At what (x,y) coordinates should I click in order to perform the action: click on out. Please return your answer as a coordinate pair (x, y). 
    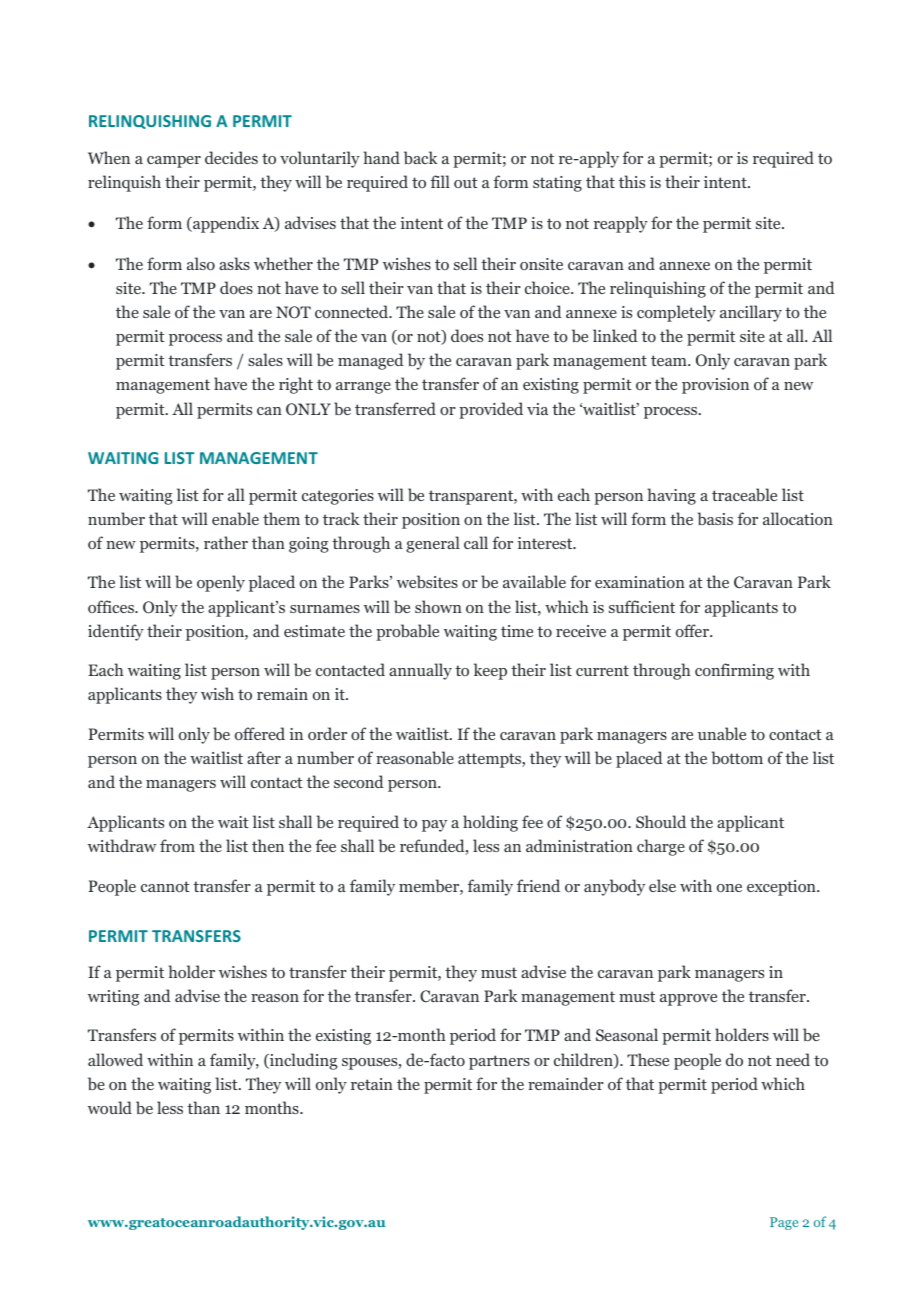
    Looking at the image, I should click on (466, 182).
